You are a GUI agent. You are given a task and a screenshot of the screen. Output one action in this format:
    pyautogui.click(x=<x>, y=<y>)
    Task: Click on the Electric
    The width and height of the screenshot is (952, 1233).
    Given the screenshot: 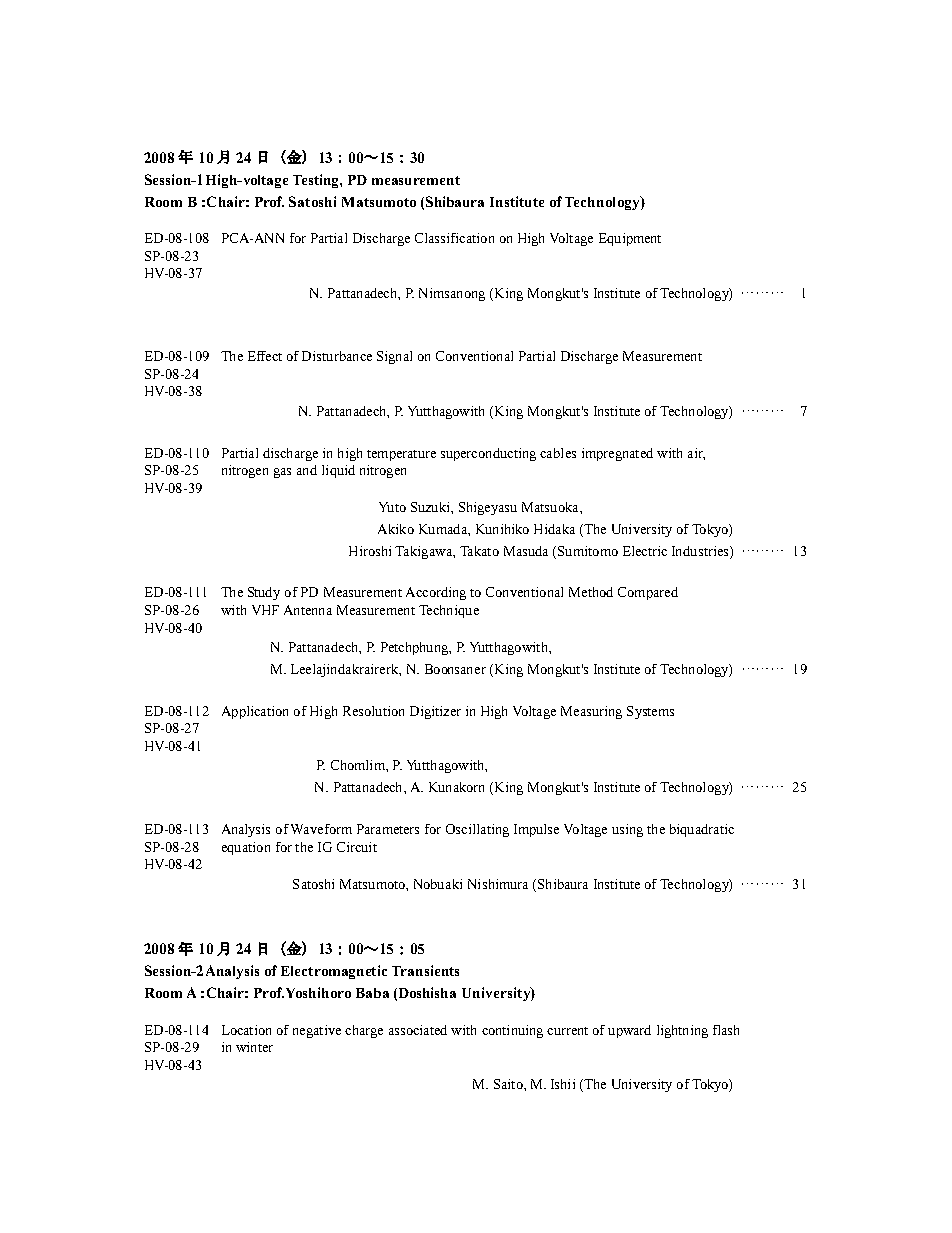 What is the action you would take?
    pyautogui.click(x=645, y=551)
